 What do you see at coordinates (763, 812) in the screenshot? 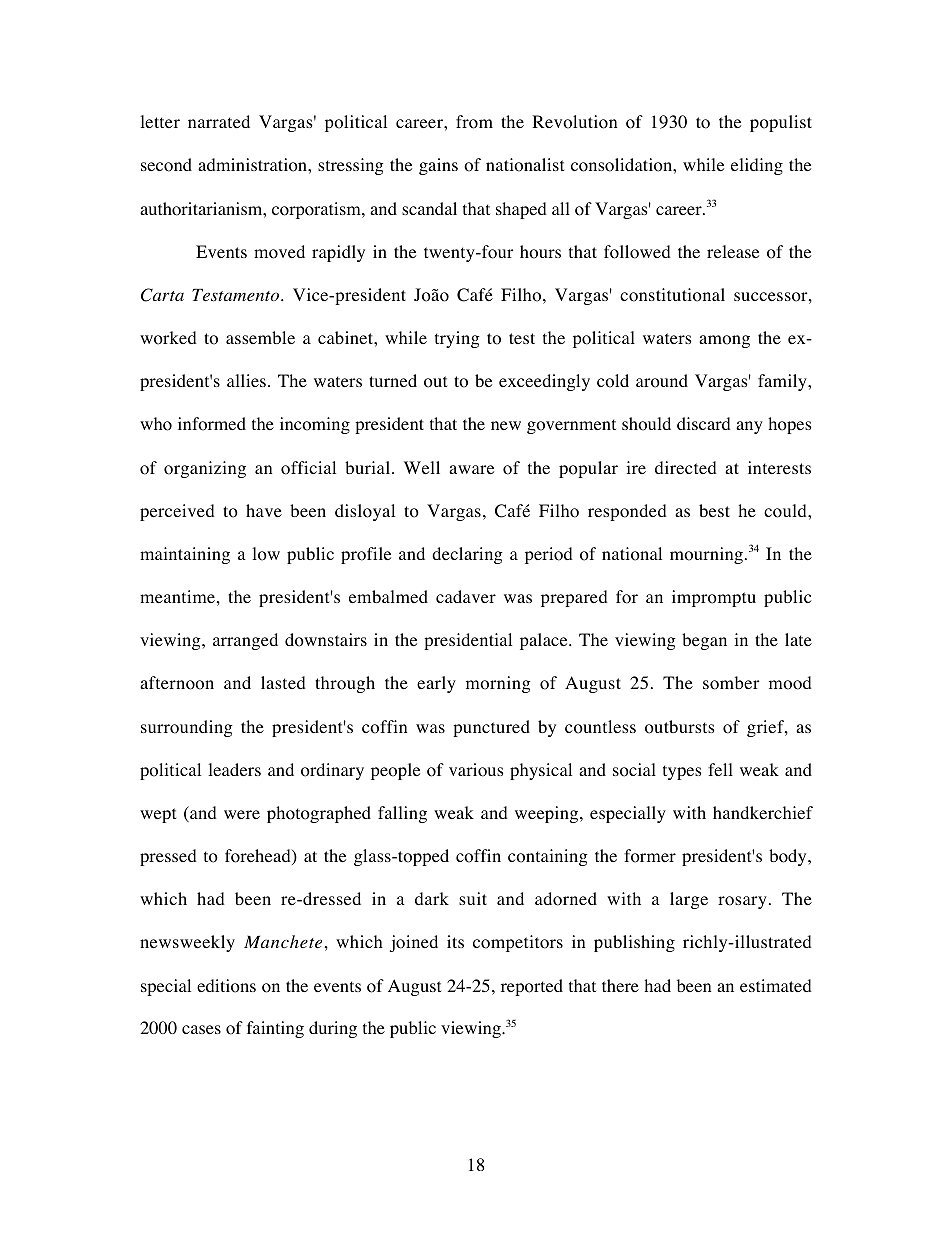
I see `handkerchief` at bounding box center [763, 812].
